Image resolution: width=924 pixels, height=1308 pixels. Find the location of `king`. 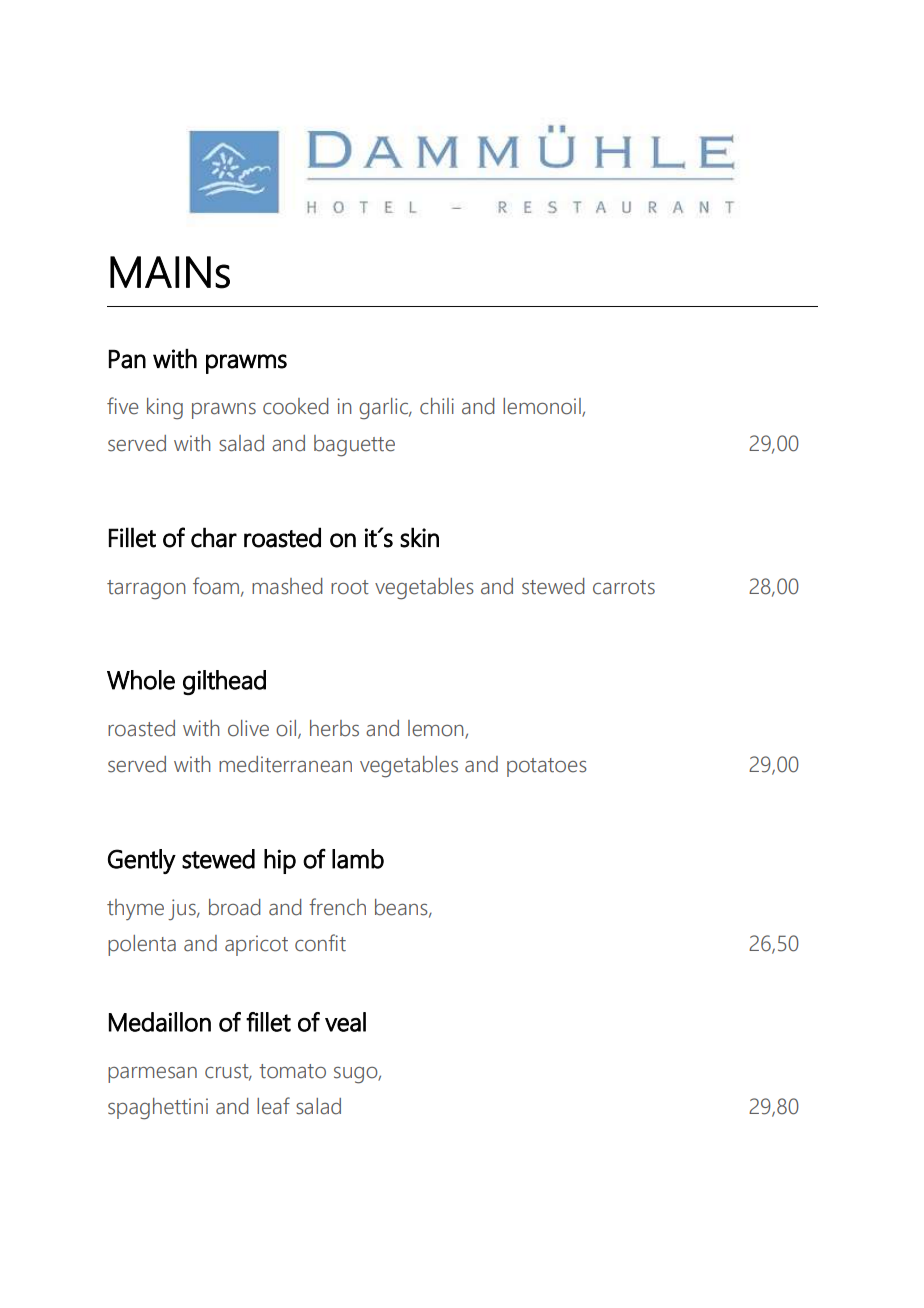

king is located at coordinates (165, 409).
